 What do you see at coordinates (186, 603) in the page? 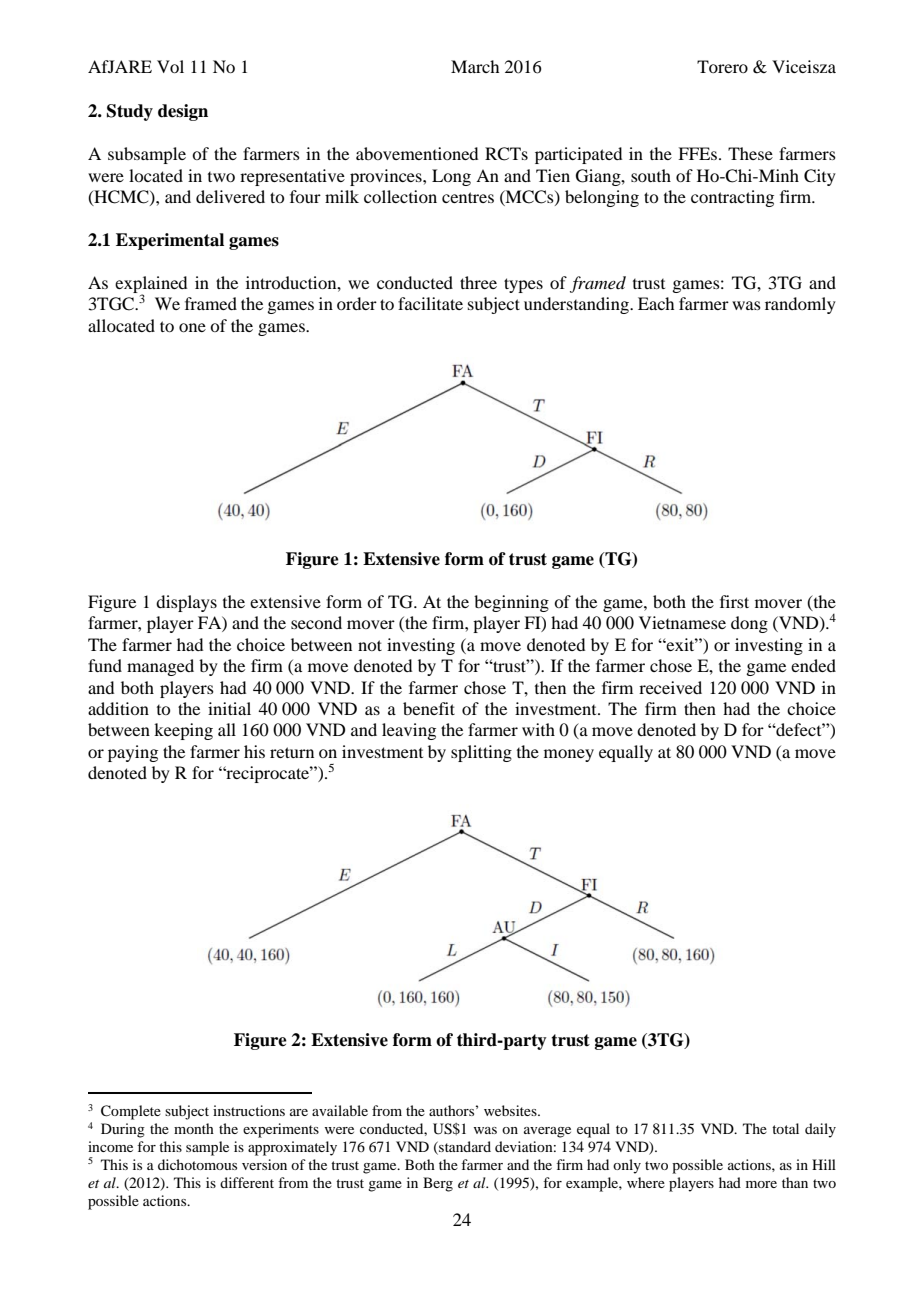
I see `displays` at bounding box center [186, 603].
